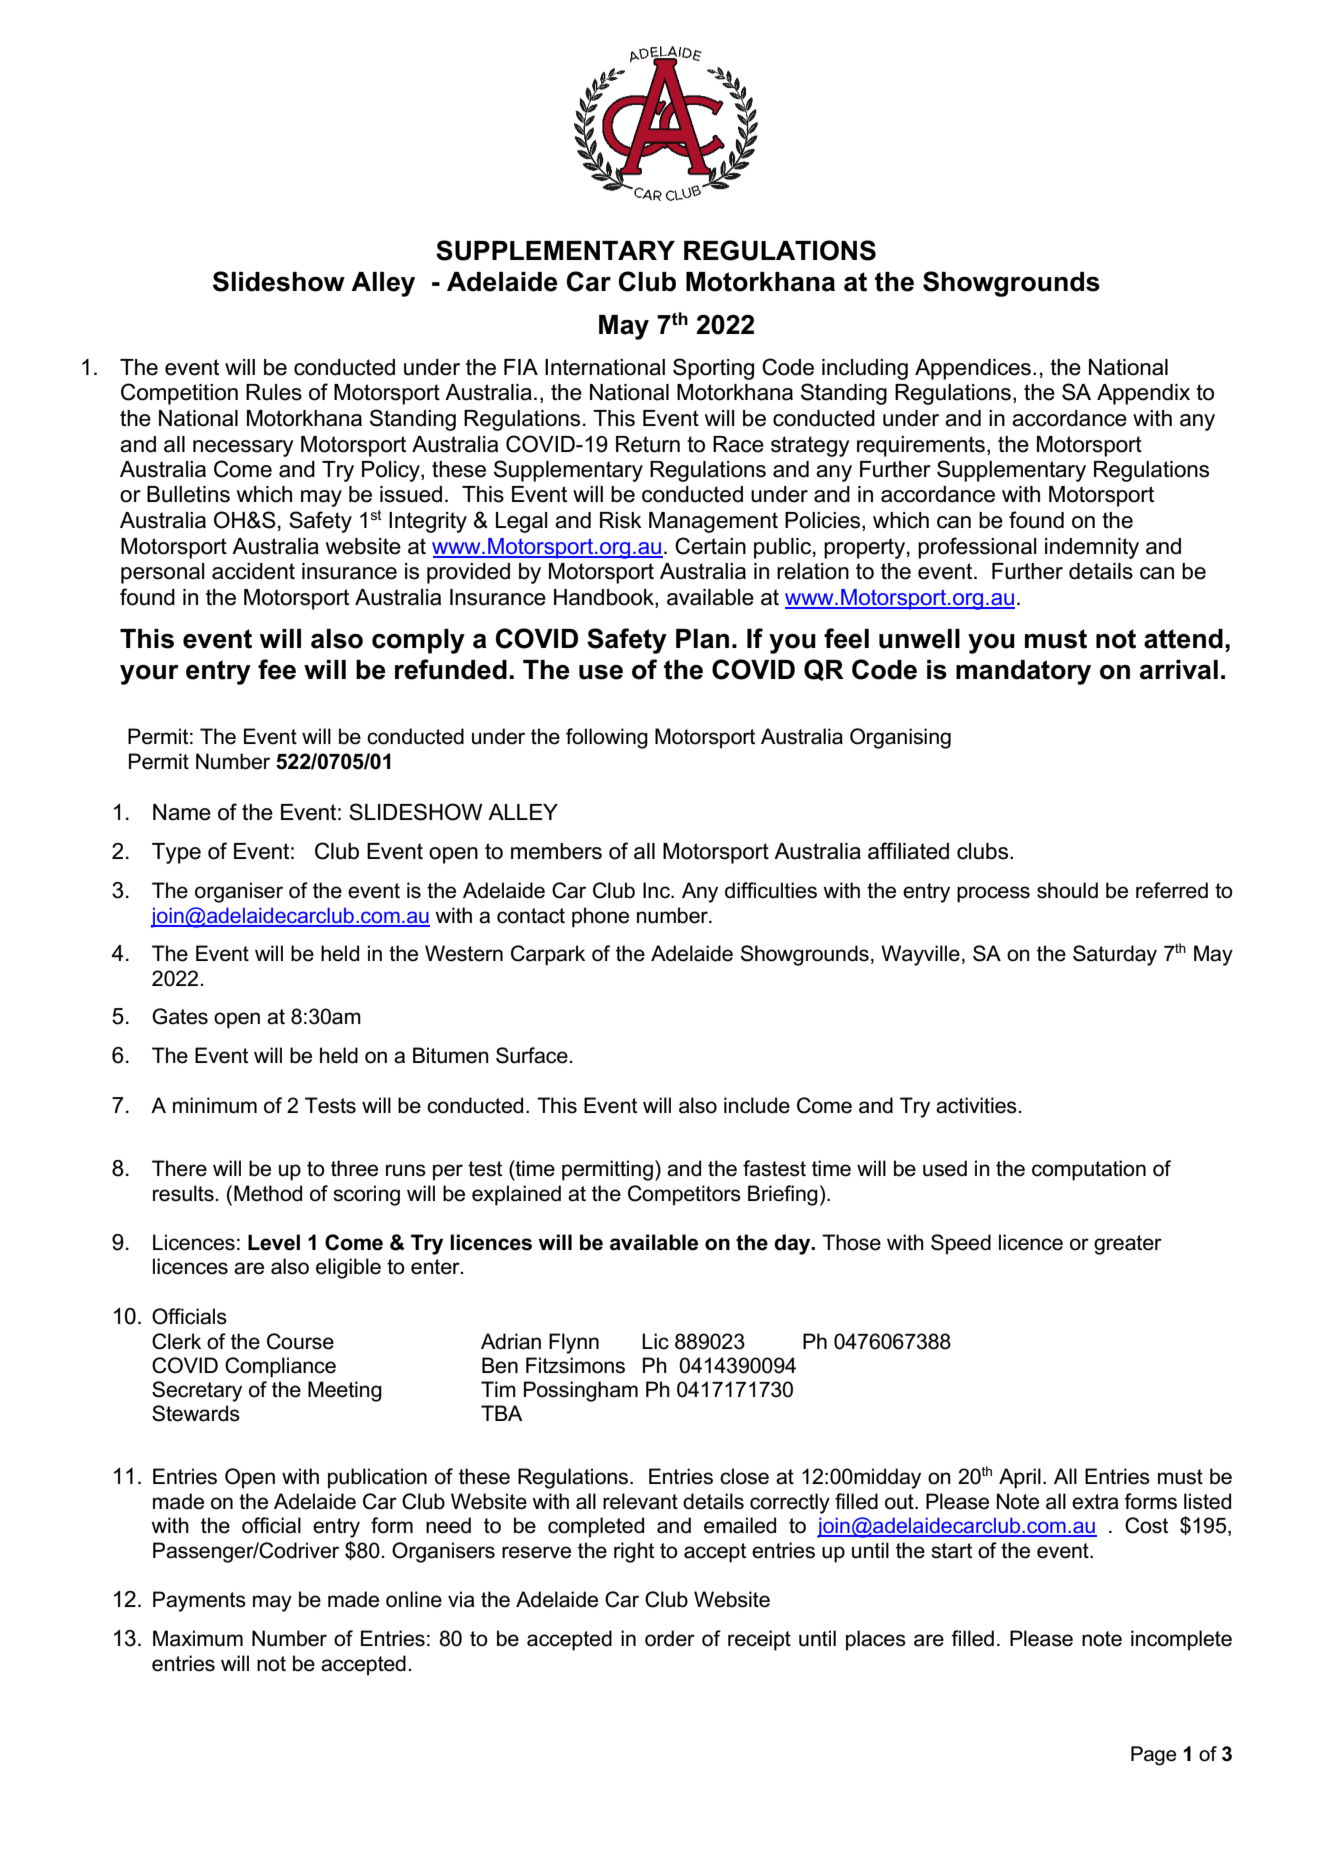  Describe the element at coordinates (215, 1105) in the page. I see `minimum` at that location.
